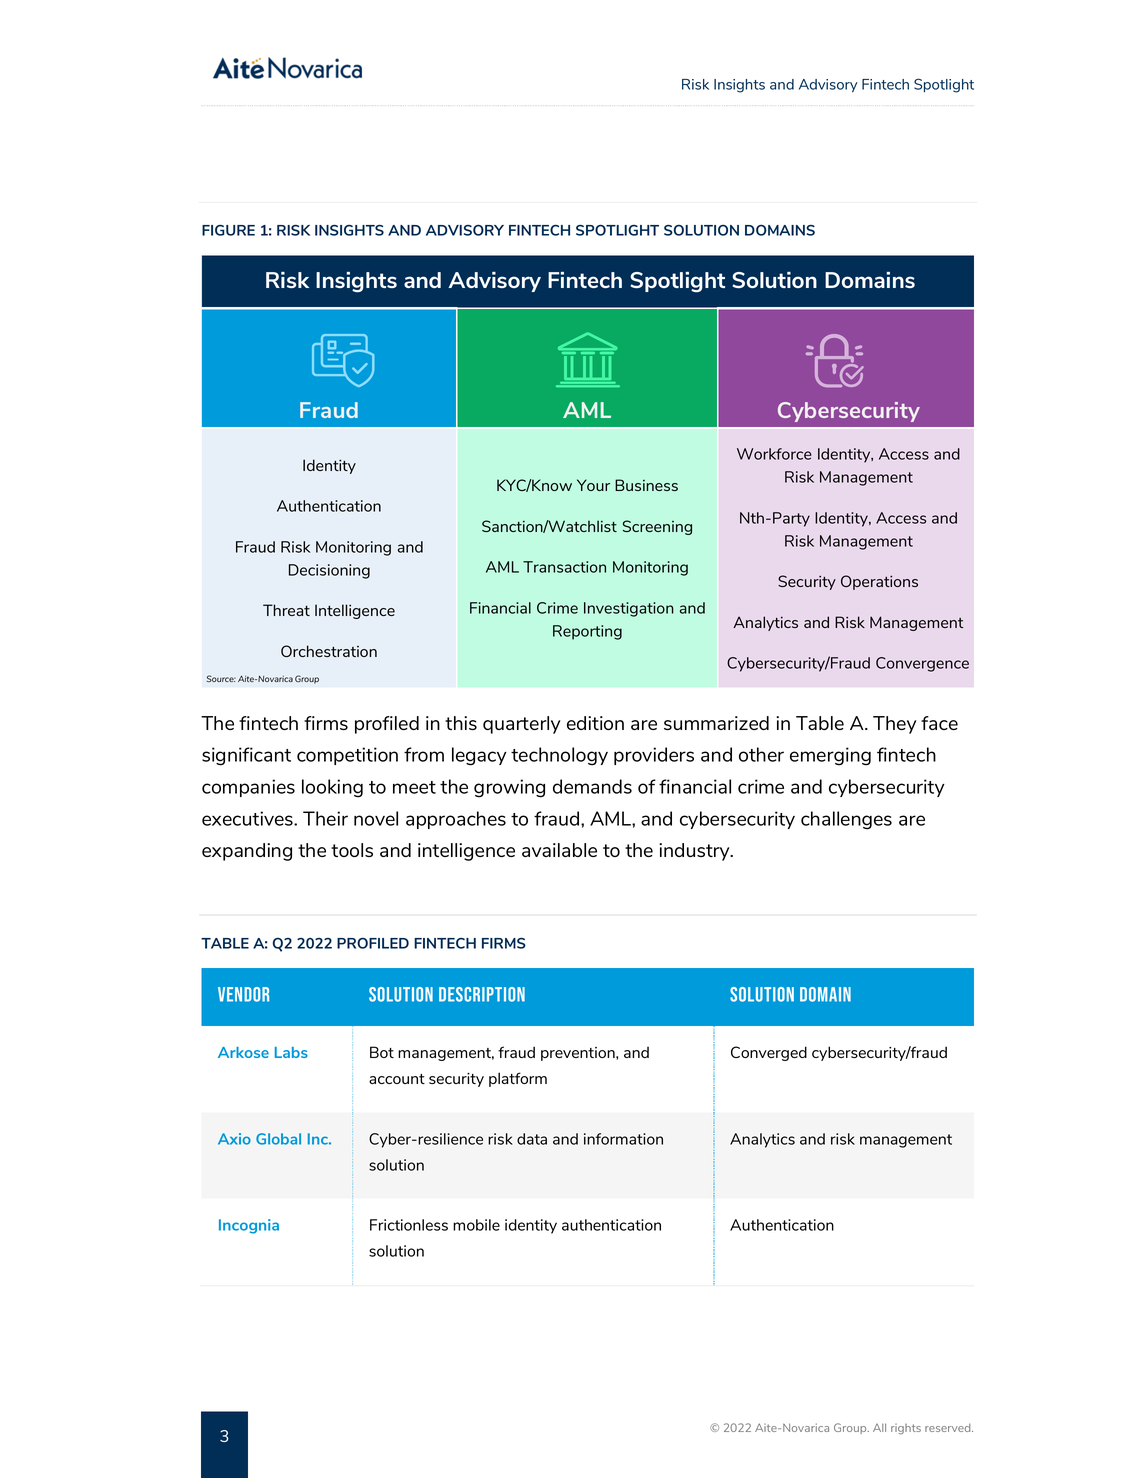 Image resolution: width=1142 pixels, height=1478 pixels. I want to click on Workforce, so click(774, 454).
